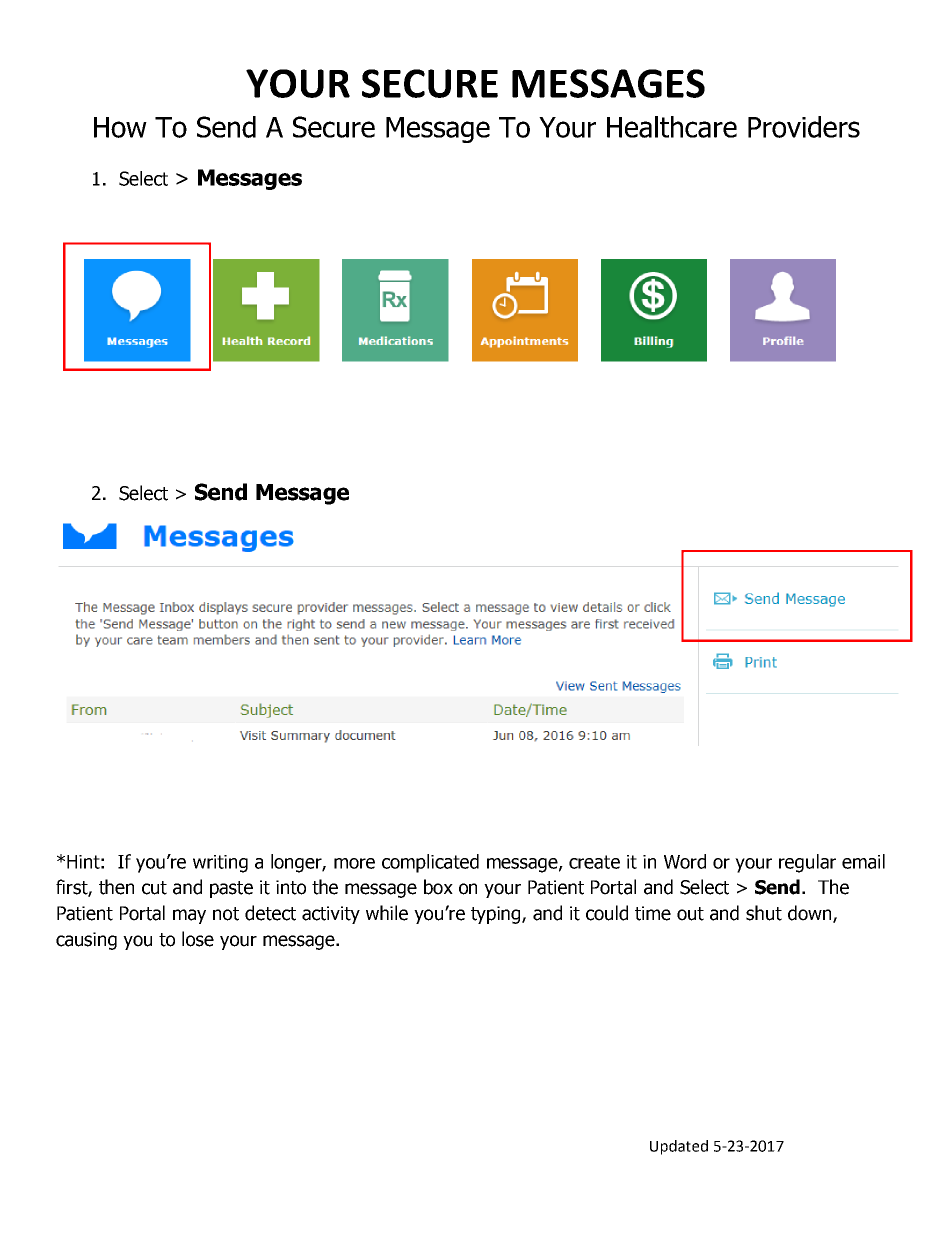 This image has height=1233, width=952. I want to click on shut, so click(764, 913).
